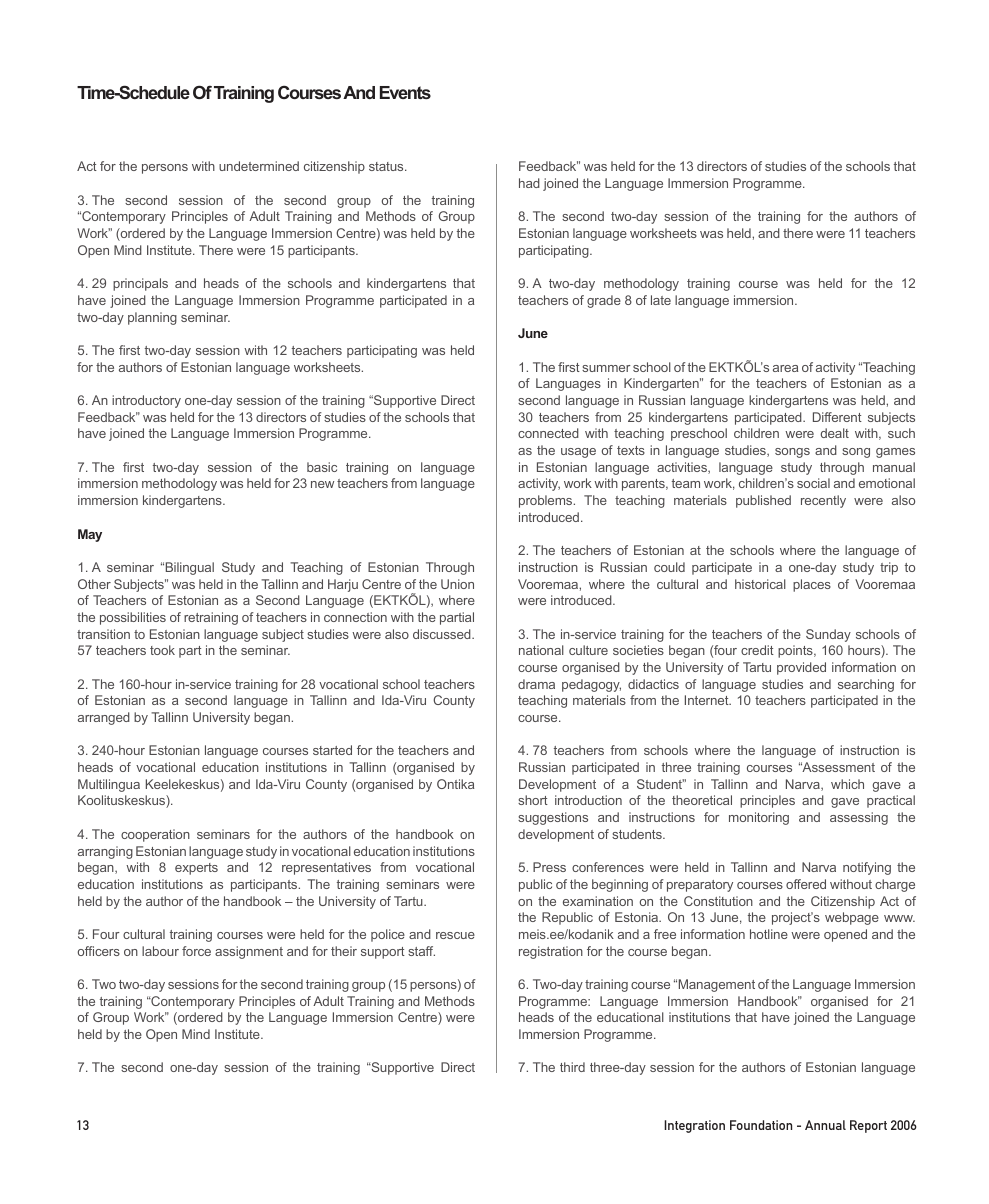 The width and height of the page is (989, 1204). I want to click on Annual, so click(825, 1125).
